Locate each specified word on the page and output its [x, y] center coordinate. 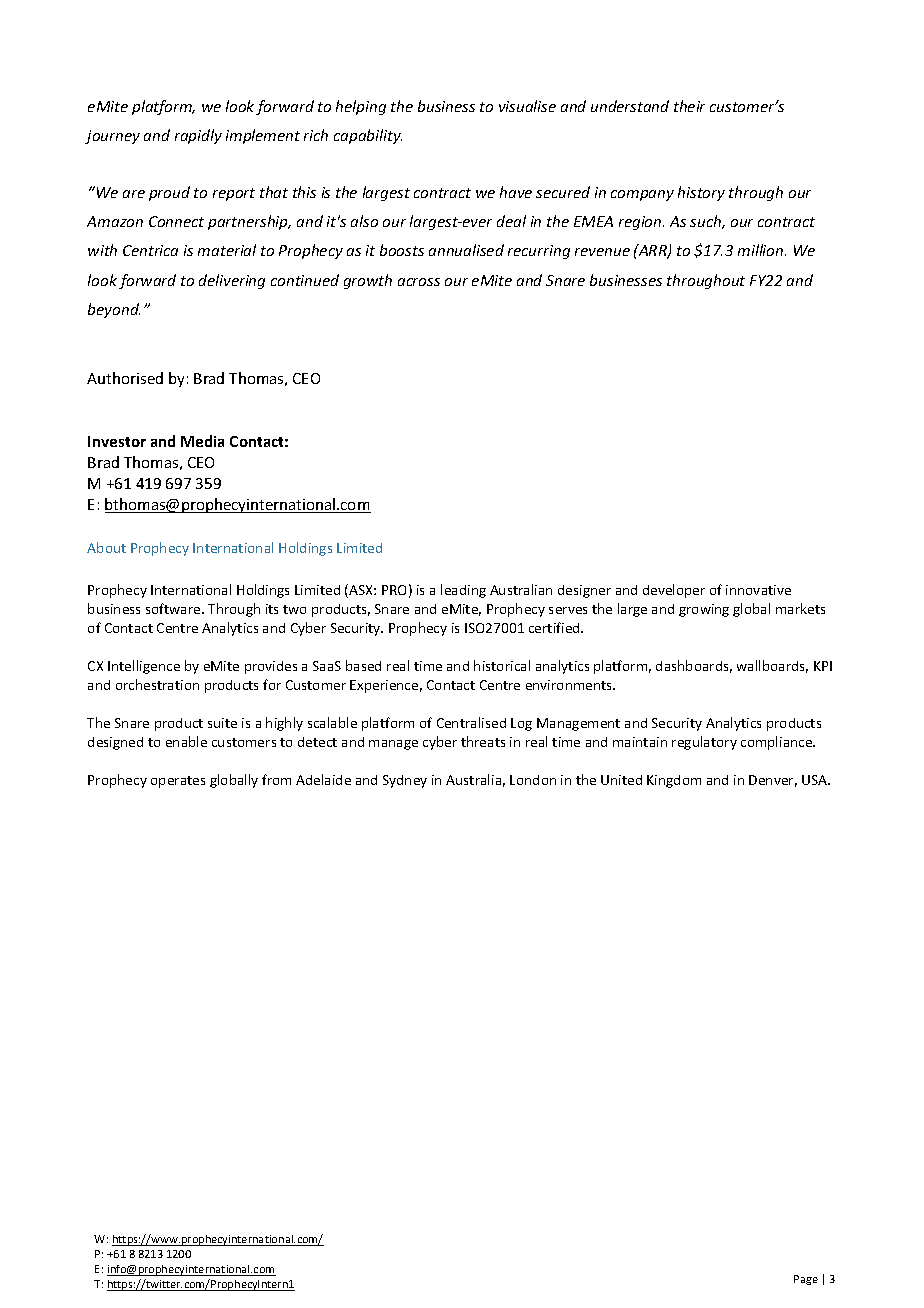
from [276, 779]
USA [816, 780]
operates [178, 782]
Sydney [405, 781]
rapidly [198, 136]
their [689, 106]
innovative [758, 590]
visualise [527, 106]
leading [463, 591]
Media [202, 441]
